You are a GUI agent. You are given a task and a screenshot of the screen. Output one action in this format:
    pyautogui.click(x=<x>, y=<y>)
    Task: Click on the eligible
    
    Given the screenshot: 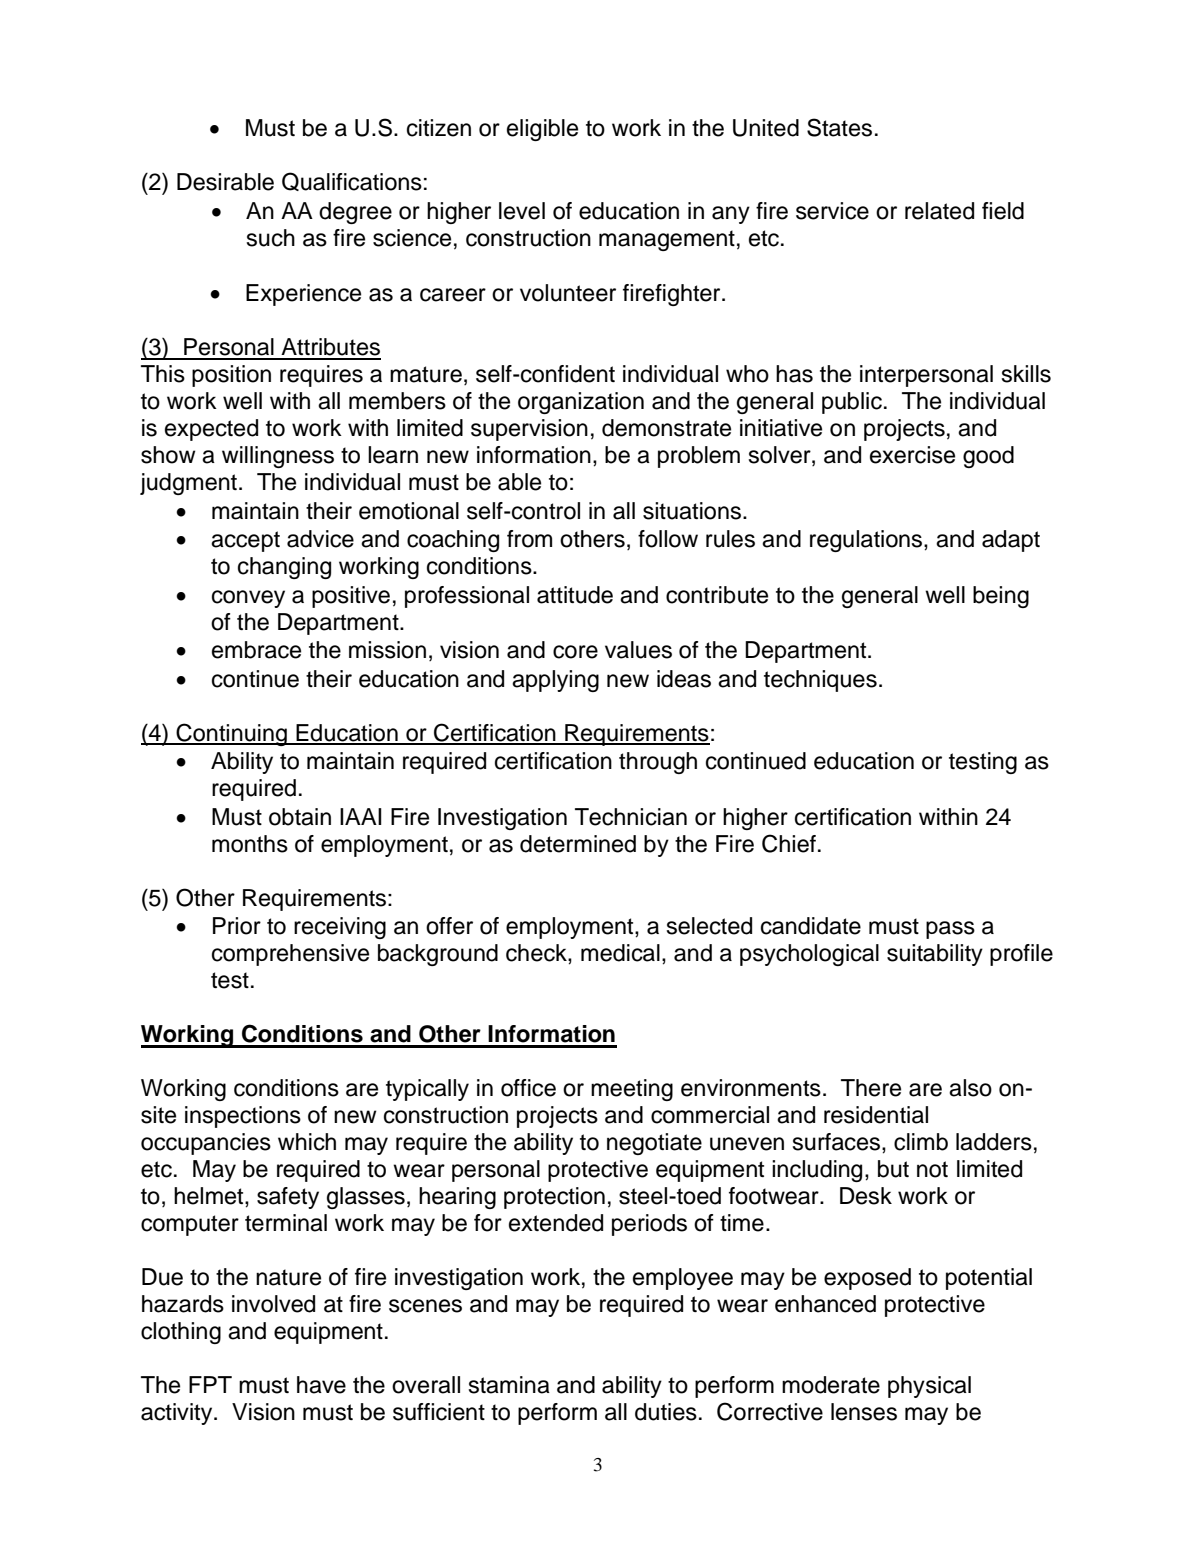 What is the action you would take?
    pyautogui.click(x=542, y=130)
